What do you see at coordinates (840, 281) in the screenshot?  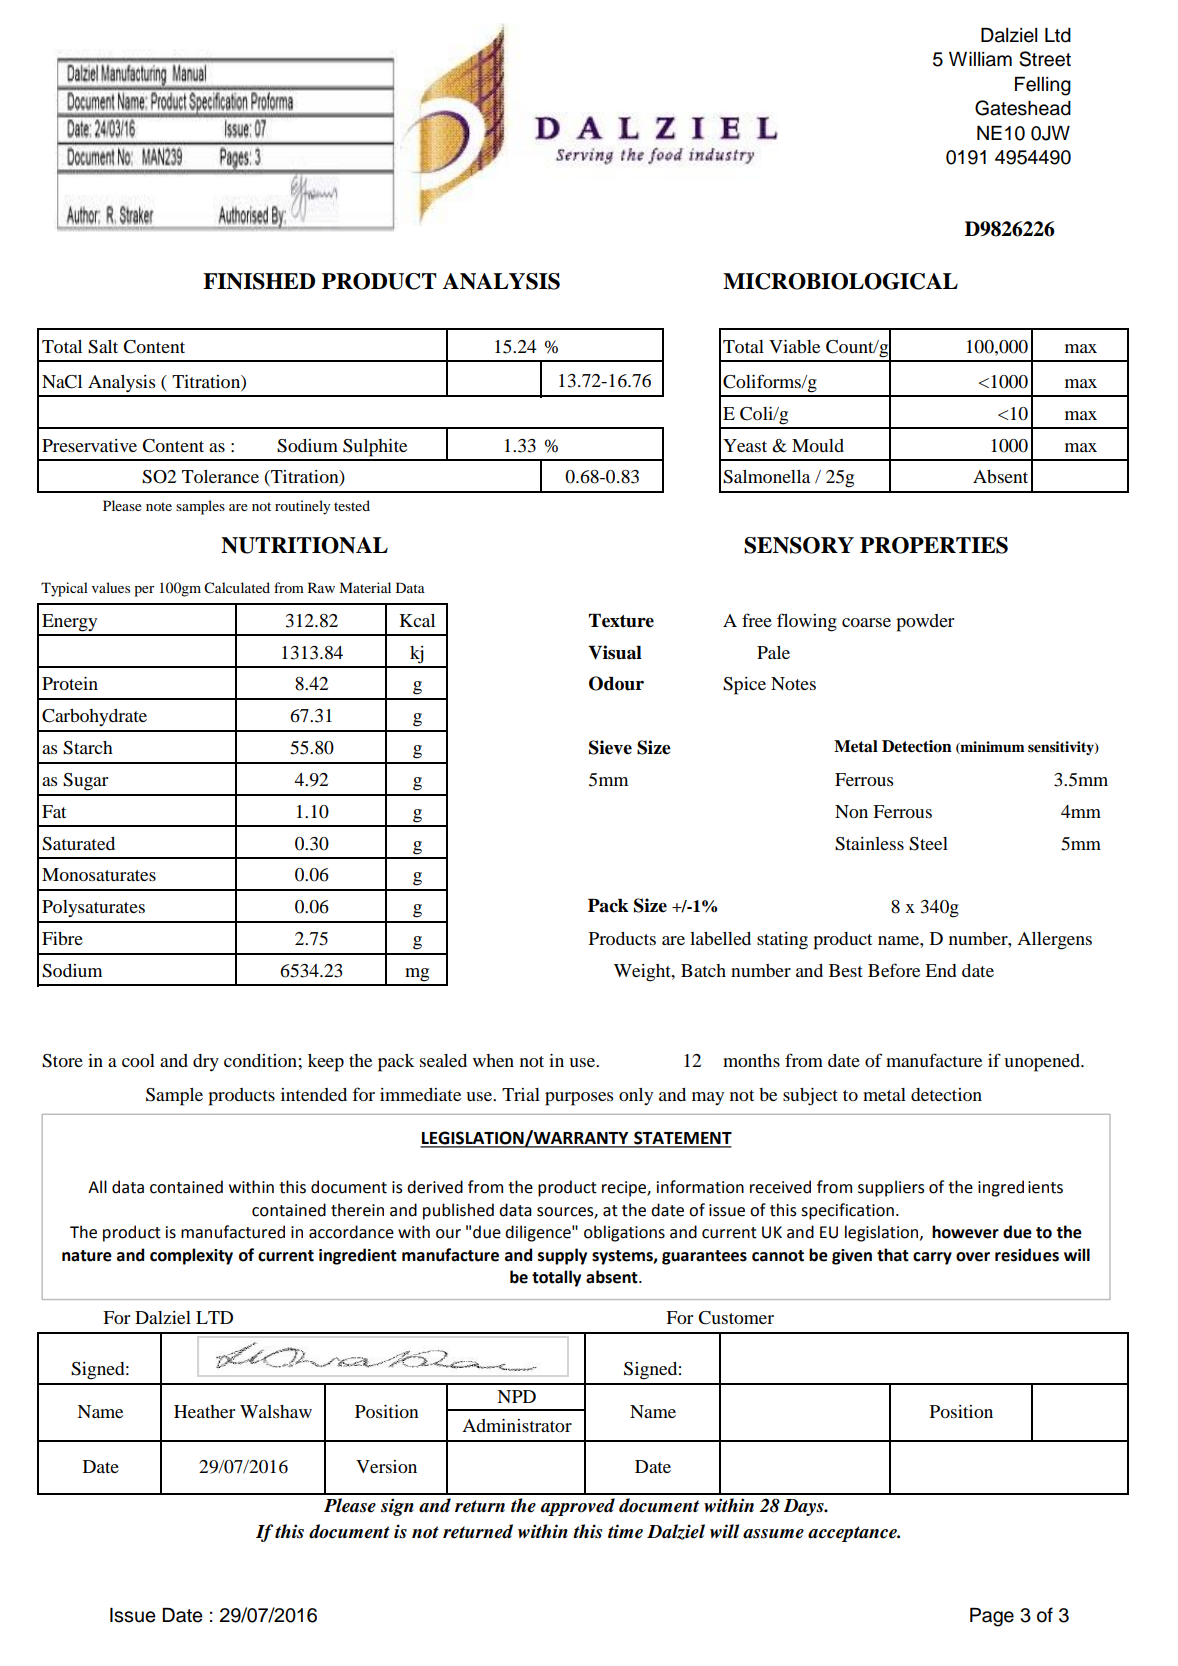 I see `MICROBIOLOGICAL` at bounding box center [840, 281].
